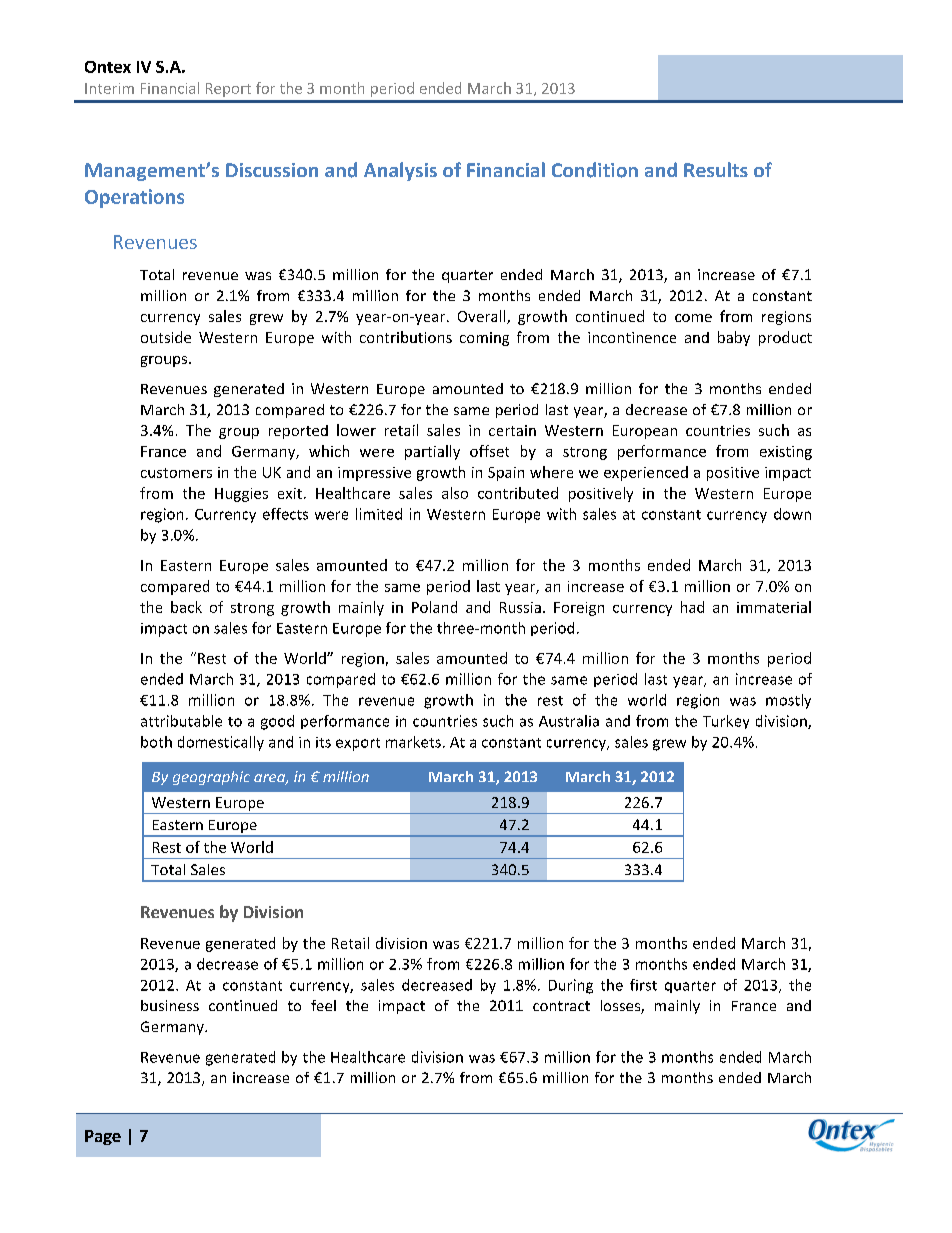 Image resolution: width=952 pixels, height=1233 pixels. What do you see at coordinates (103, 1137) in the screenshot?
I see `Page` at bounding box center [103, 1137].
